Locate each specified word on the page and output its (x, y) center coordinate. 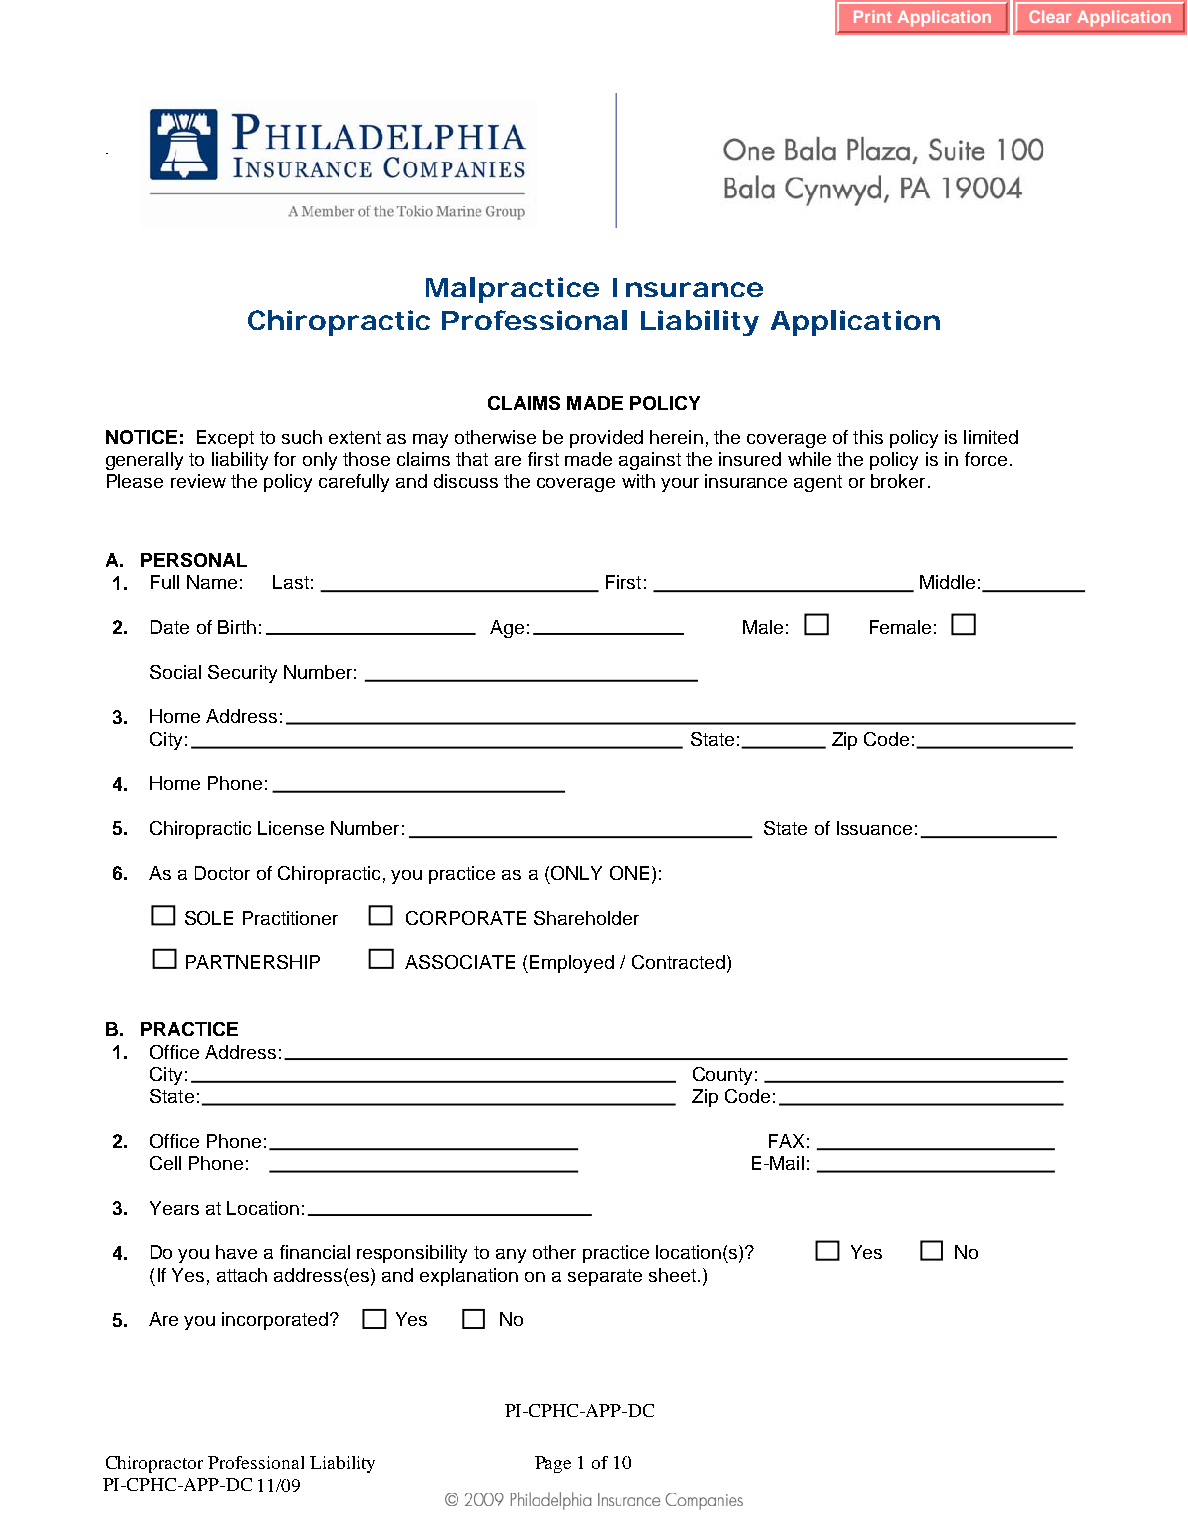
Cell (165, 1163)
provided (606, 439)
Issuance (874, 828)
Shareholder (586, 918)
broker (898, 481)
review (198, 481)
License (291, 828)
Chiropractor (154, 1464)
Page (553, 1464)
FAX (786, 1141)
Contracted (678, 962)
